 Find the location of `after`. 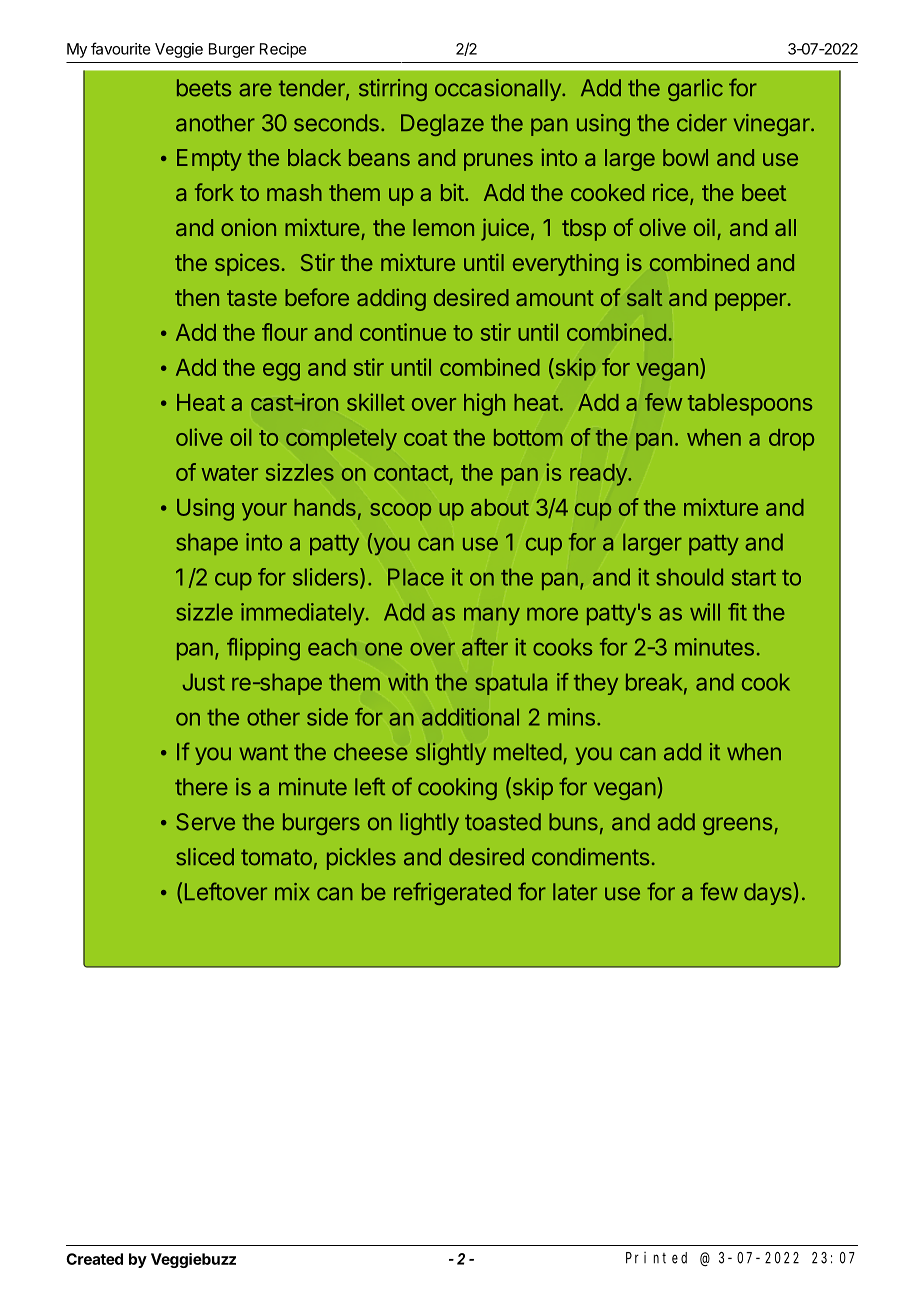

after is located at coordinates (485, 647).
